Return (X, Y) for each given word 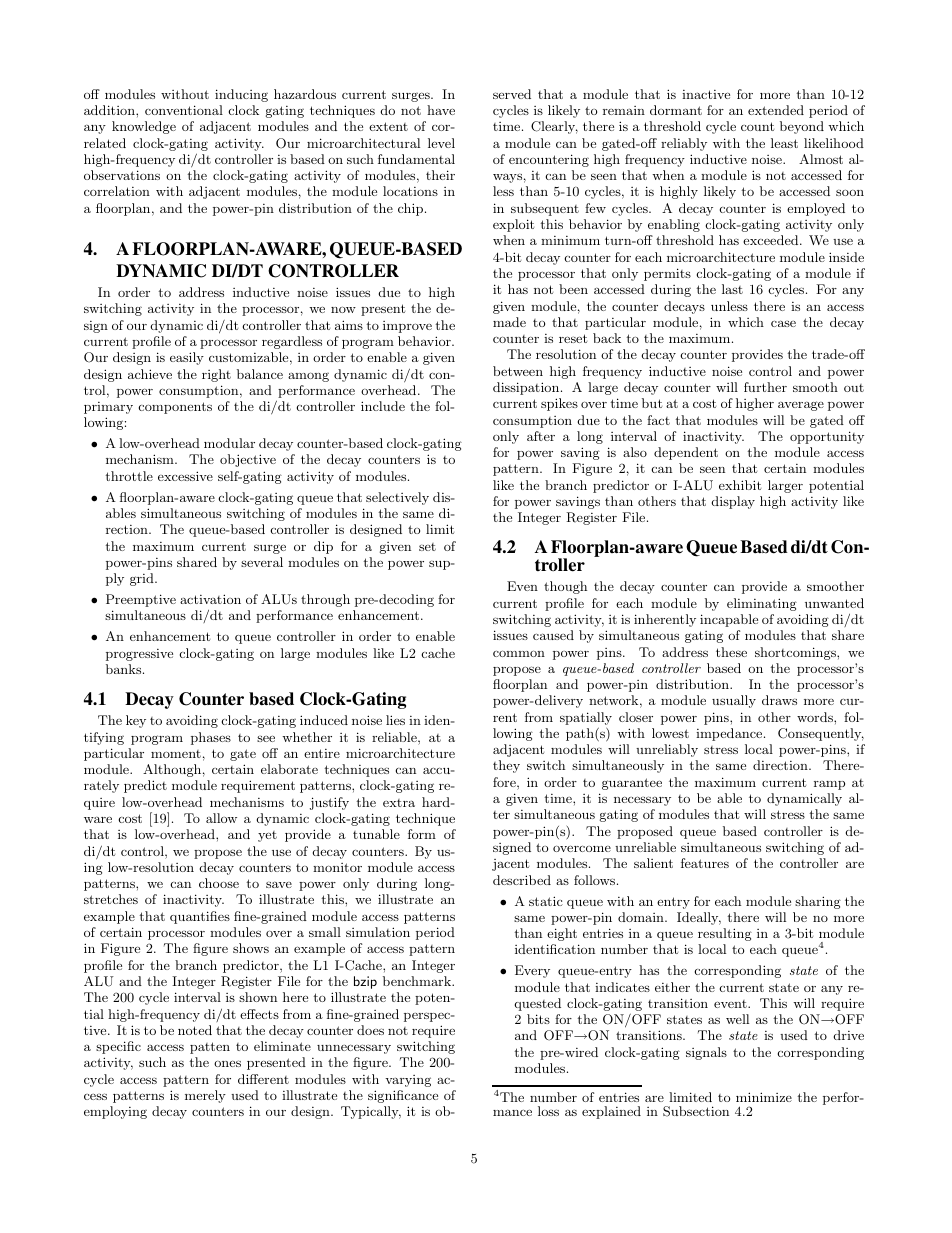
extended (776, 110)
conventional (184, 110)
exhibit (740, 485)
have (441, 110)
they (506, 766)
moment (176, 754)
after (541, 436)
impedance (730, 734)
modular (229, 443)
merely (205, 1096)
